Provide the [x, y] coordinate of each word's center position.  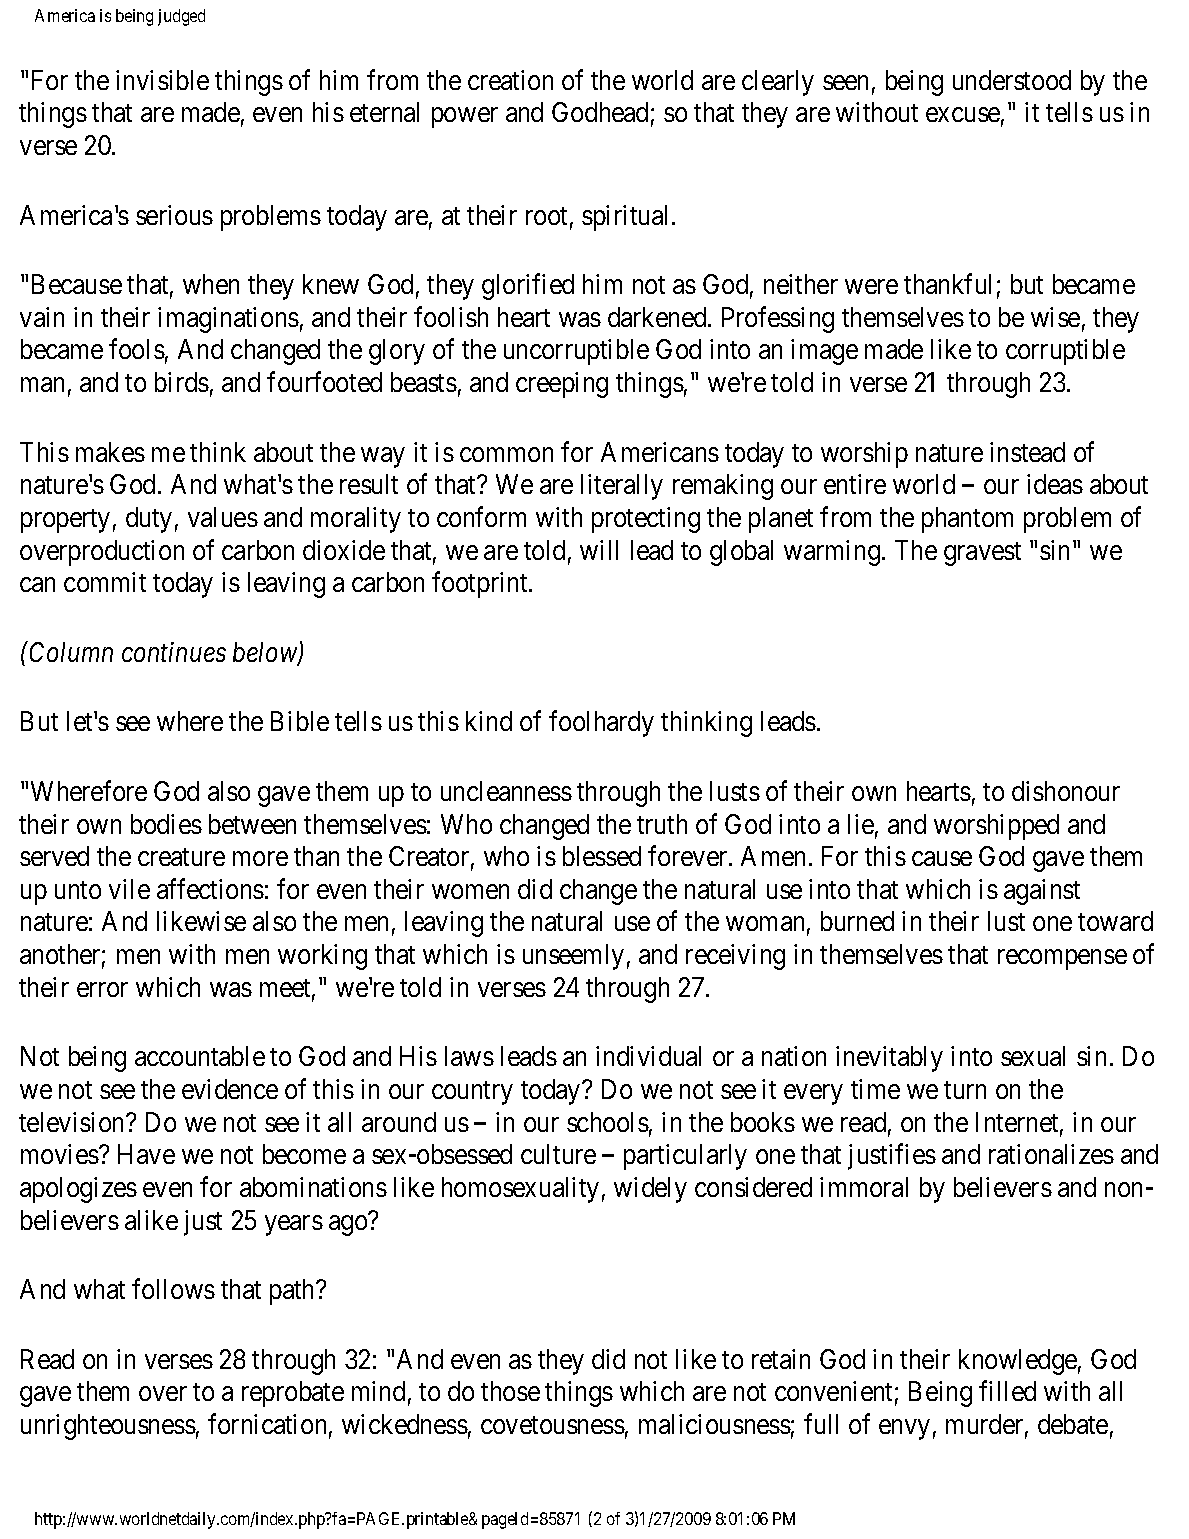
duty [149, 520]
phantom [967, 520]
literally [622, 487]
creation [510, 80]
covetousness [553, 1425]
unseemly [573, 957]
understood [1012, 80]
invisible [162, 80]
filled [1007, 1391]
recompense [1062, 960]
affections [210, 888]
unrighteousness [108, 1427]
